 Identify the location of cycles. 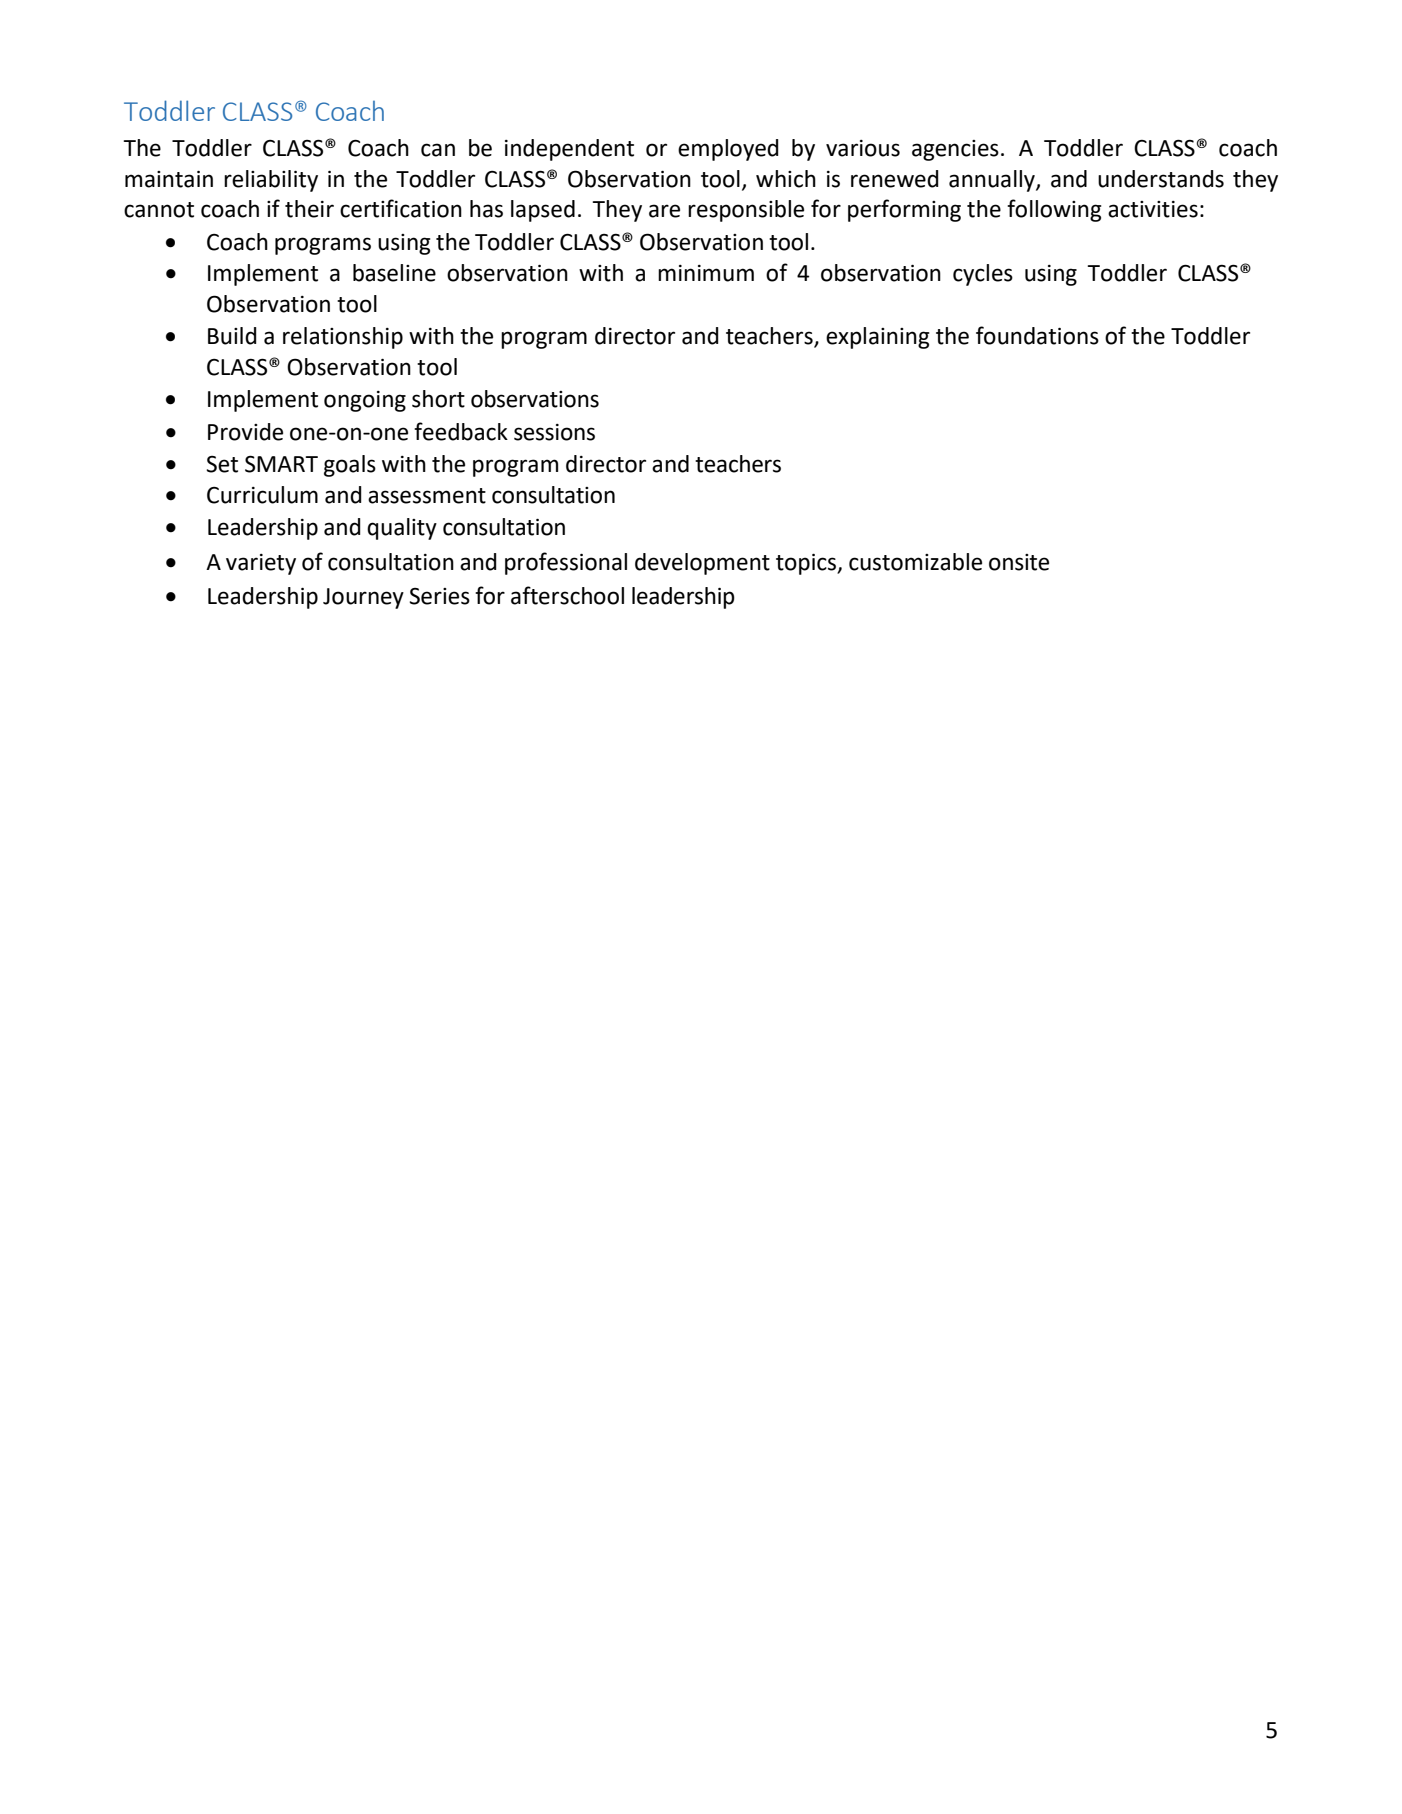
(983, 275).
